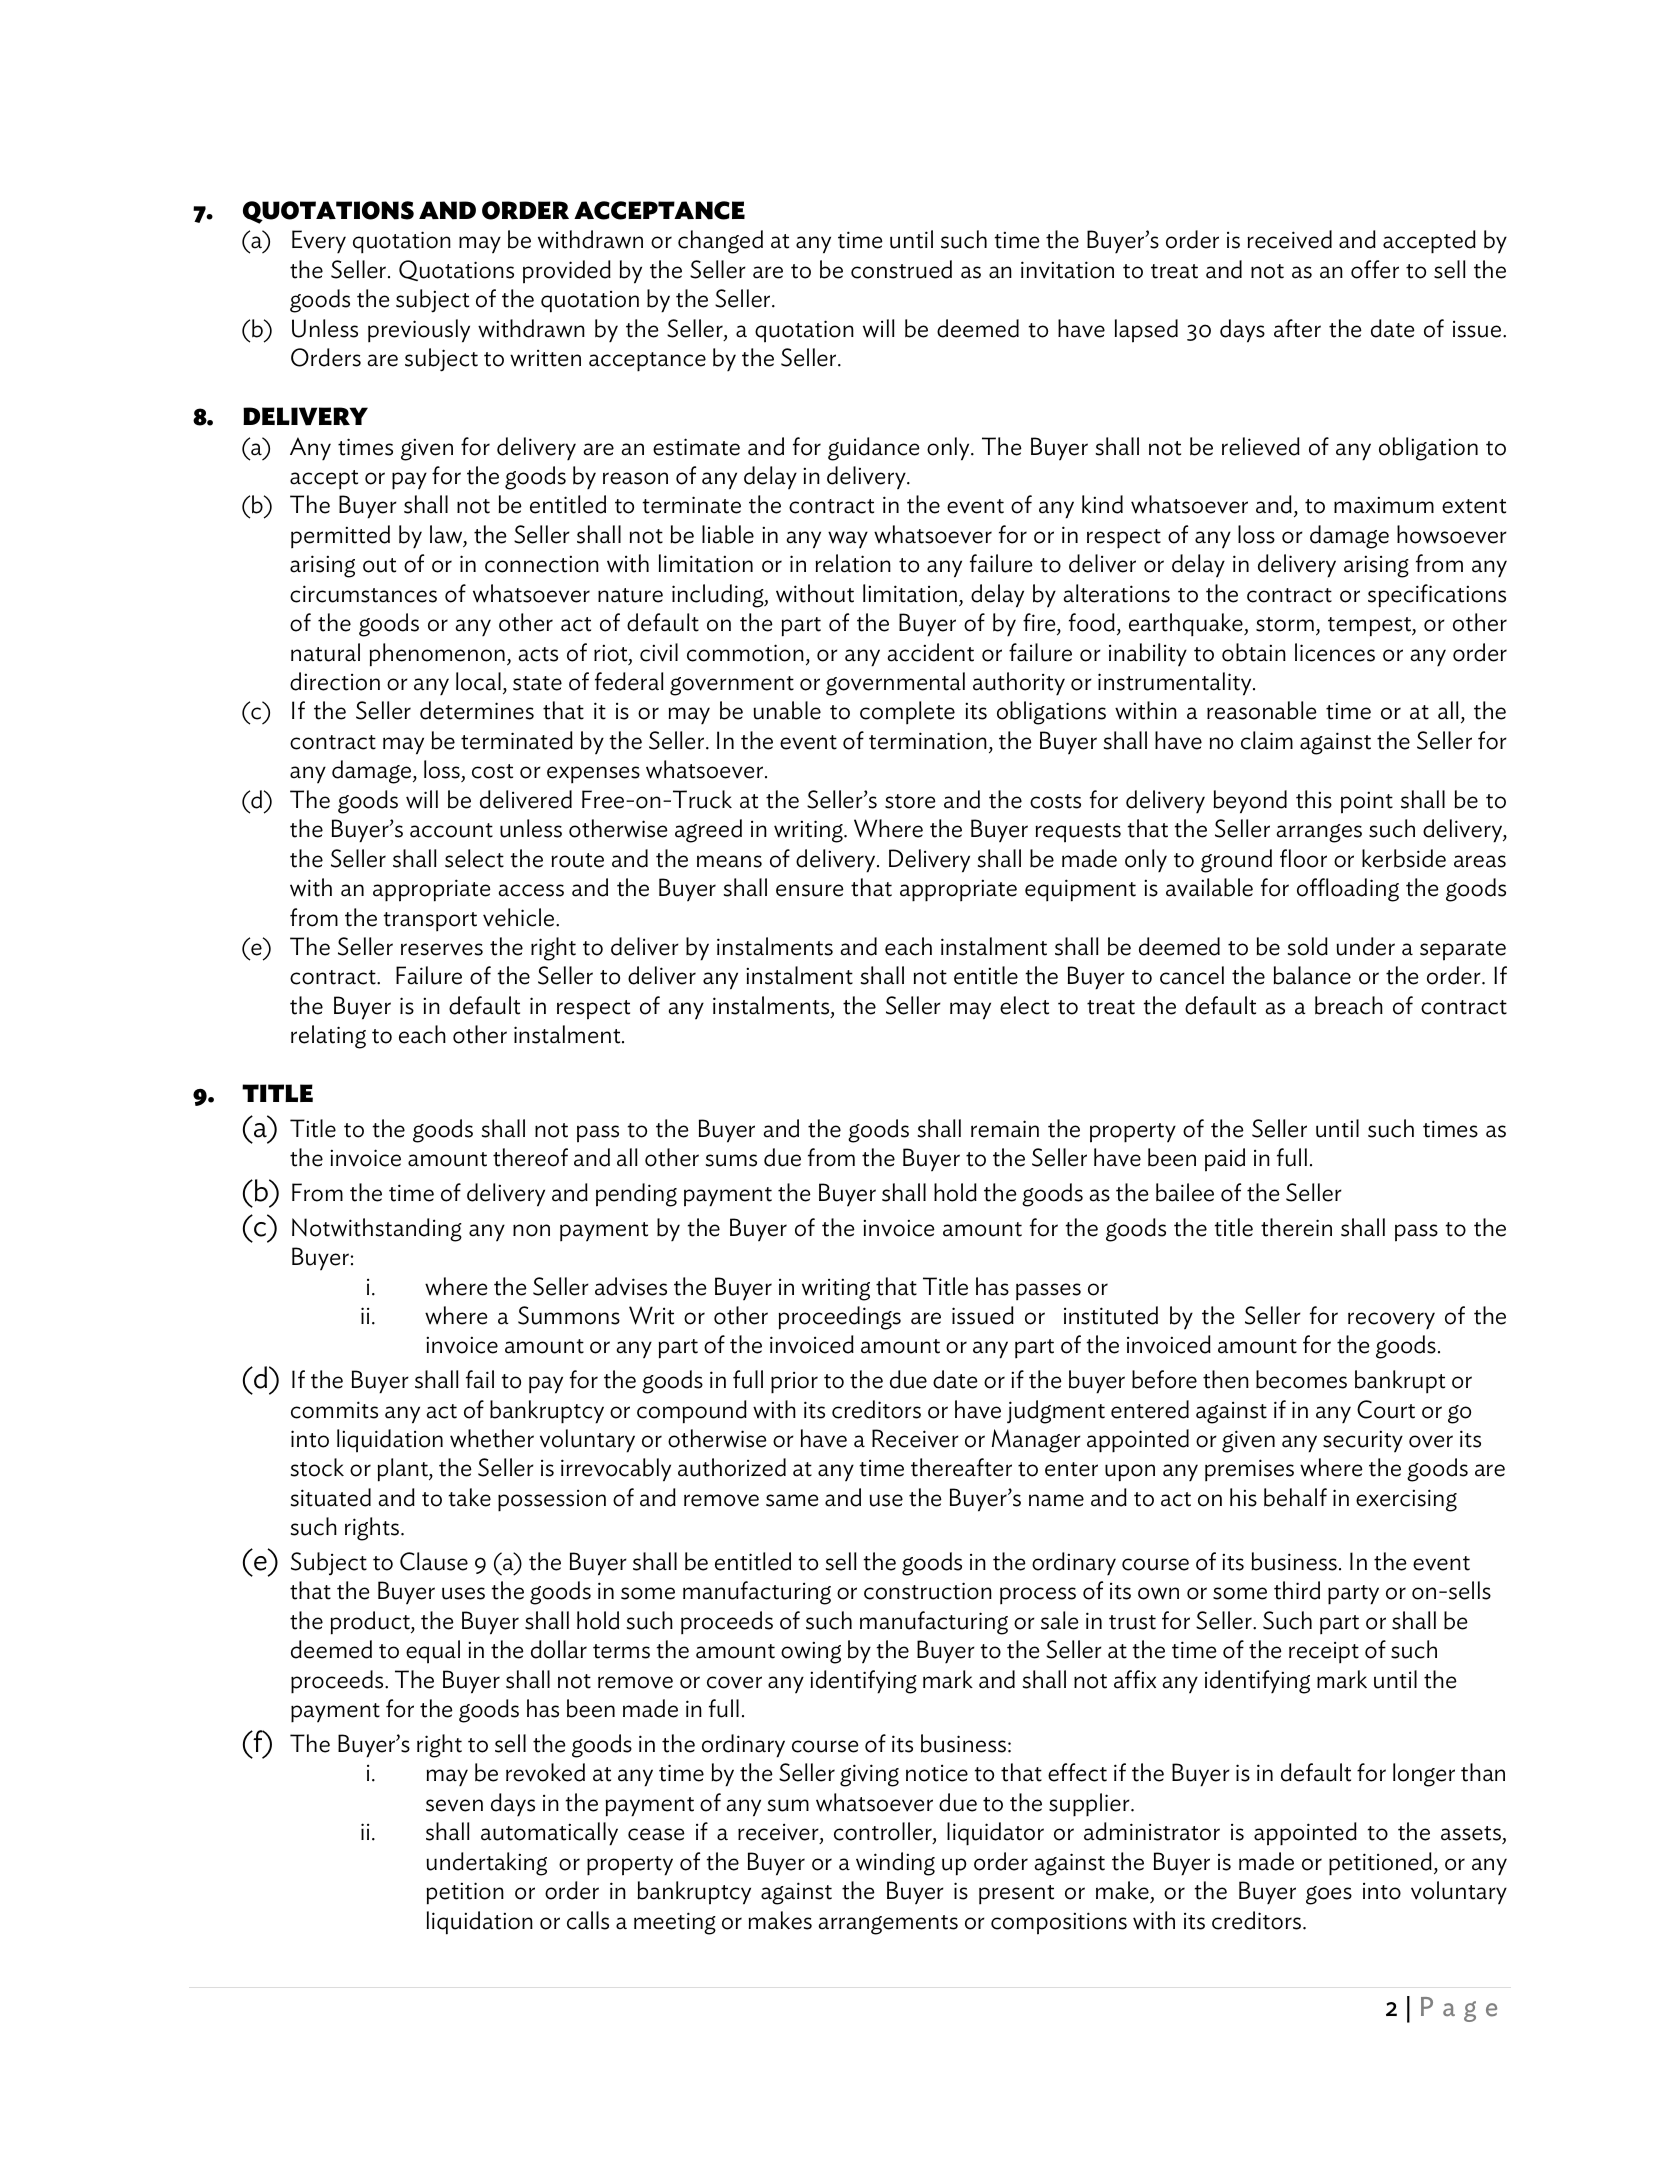  Describe the element at coordinates (1319, 833) in the image. I see `arranges` at that location.
